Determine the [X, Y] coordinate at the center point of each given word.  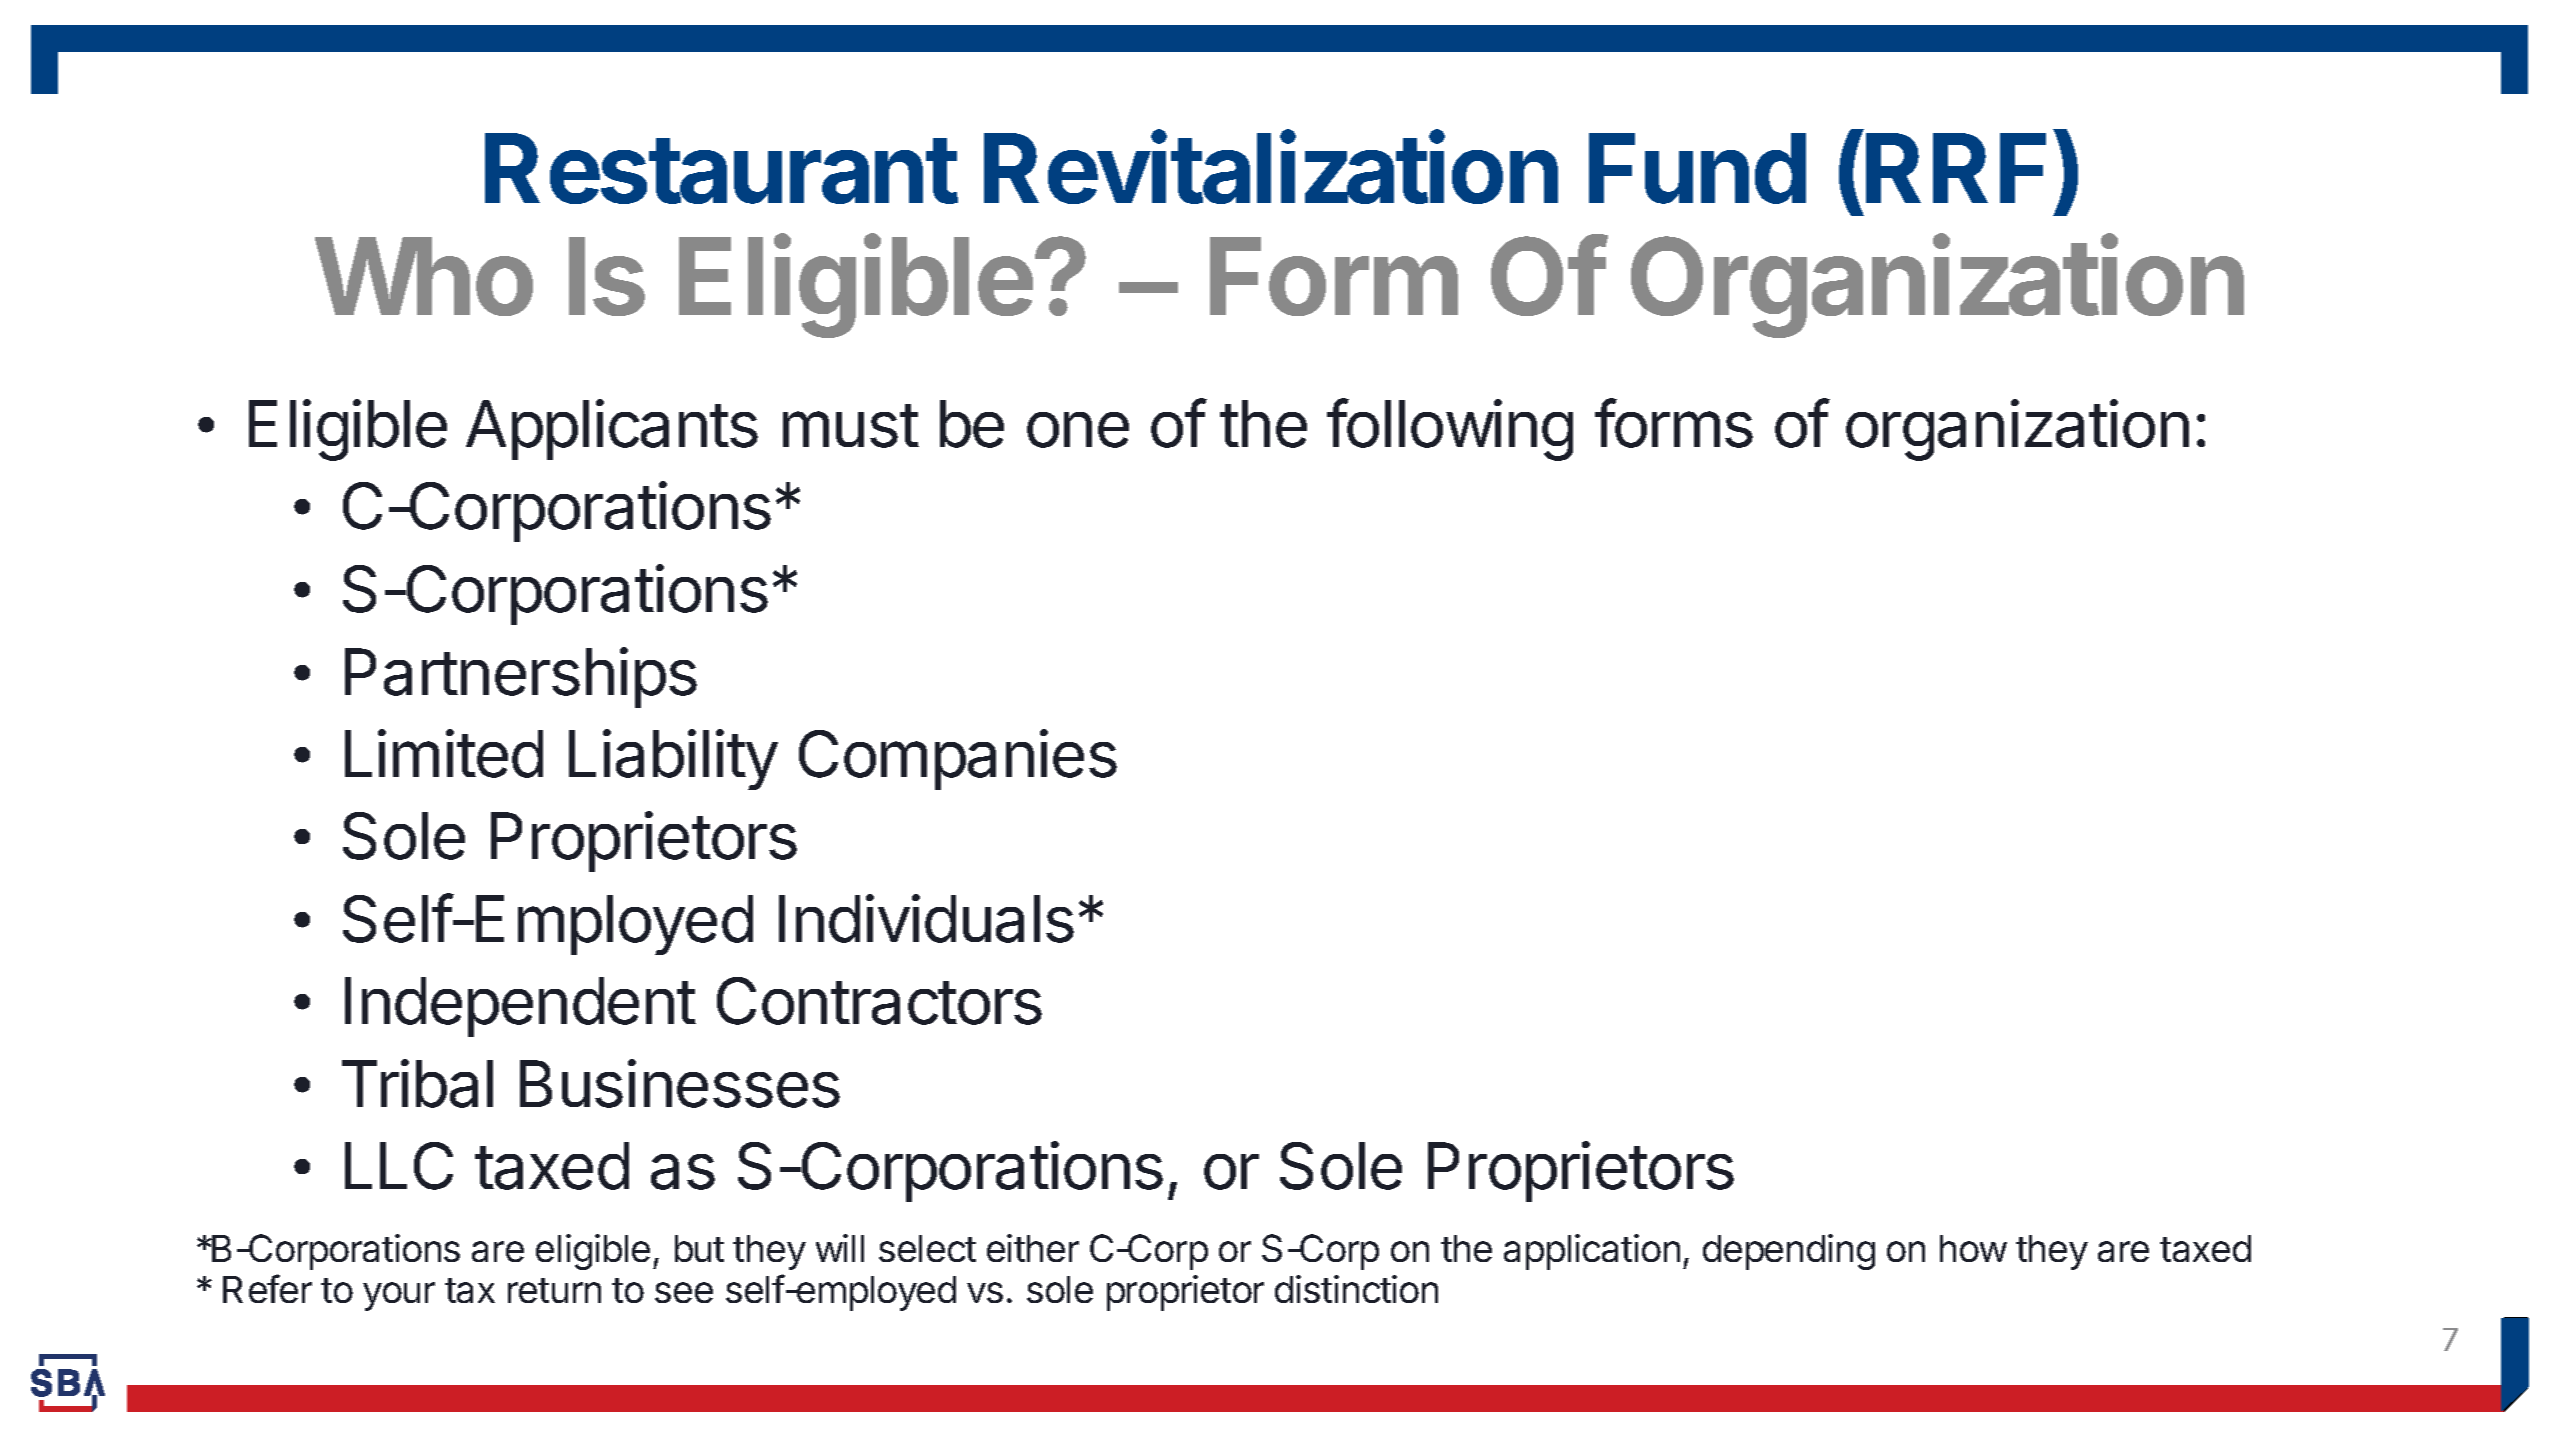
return [554, 1290]
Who [424, 276]
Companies [958, 759]
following [1450, 430]
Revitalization [1271, 167]
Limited [444, 753]
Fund [1697, 168]
